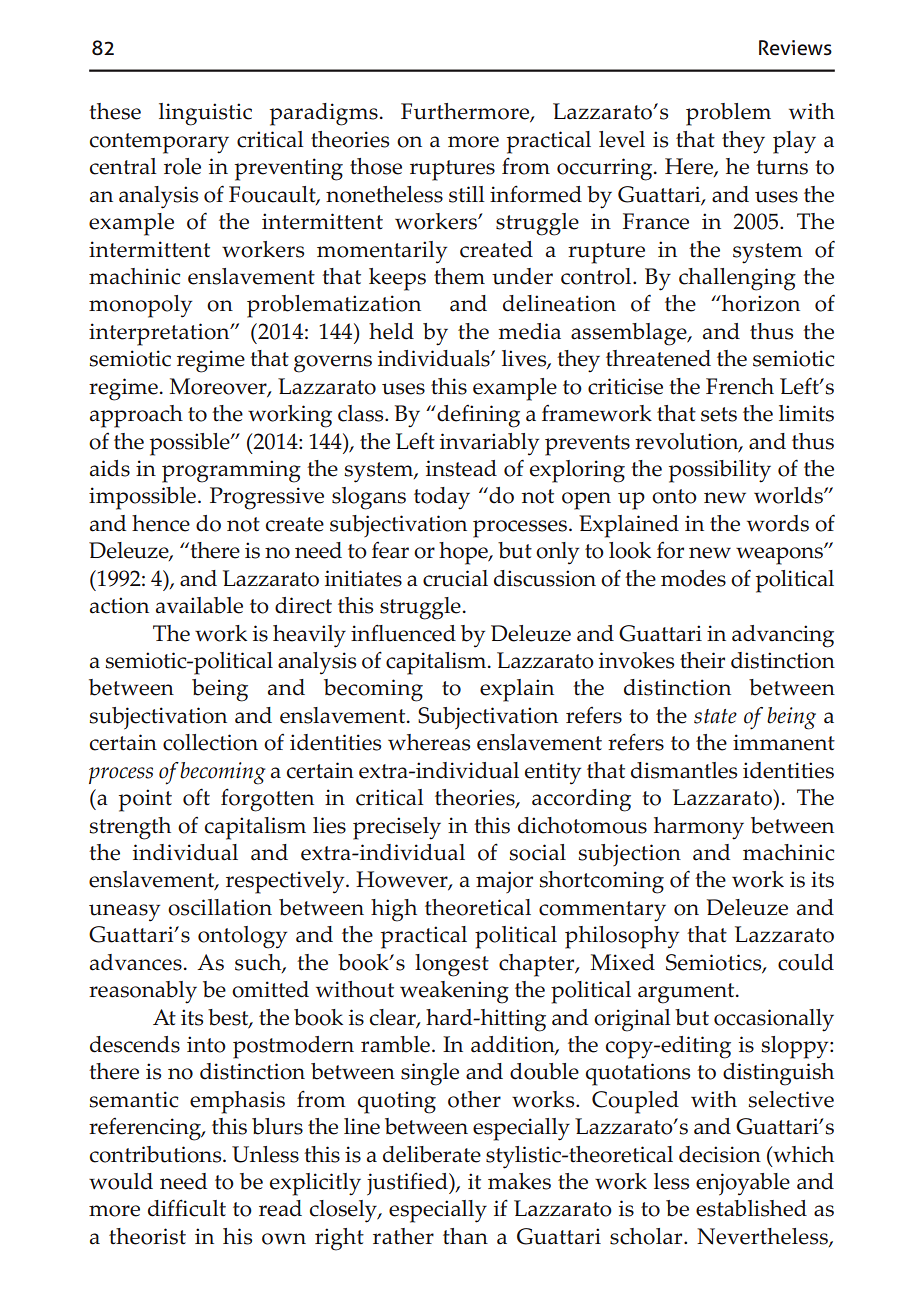 The height and width of the image is (1307, 924). I want to click on programming, so click(231, 471).
